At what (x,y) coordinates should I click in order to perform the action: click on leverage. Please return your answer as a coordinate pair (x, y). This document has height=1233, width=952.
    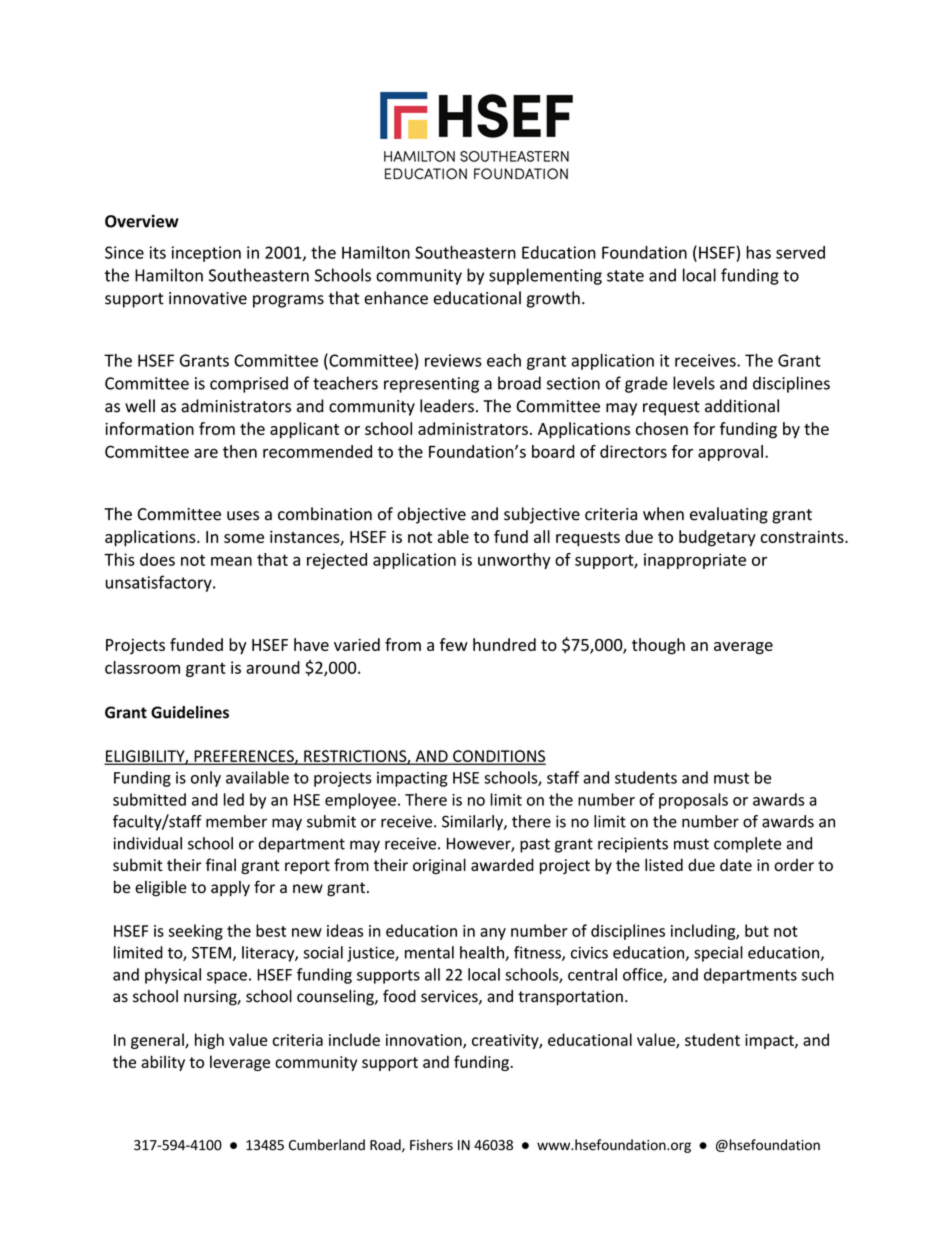
    Looking at the image, I should click on (240, 1063).
